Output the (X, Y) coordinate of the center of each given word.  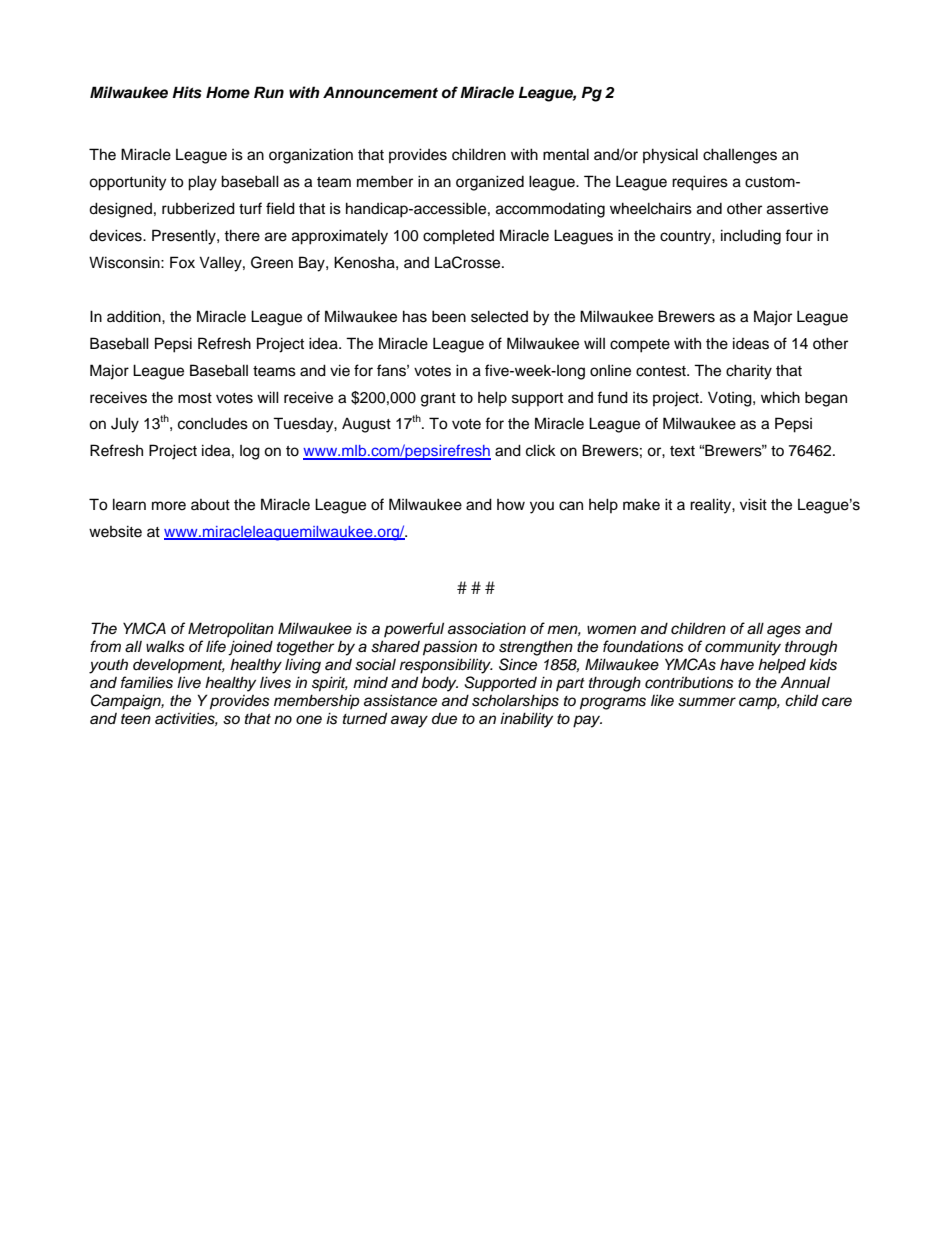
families (147, 682)
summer (707, 702)
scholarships (515, 702)
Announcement (380, 92)
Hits (187, 92)
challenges (740, 156)
